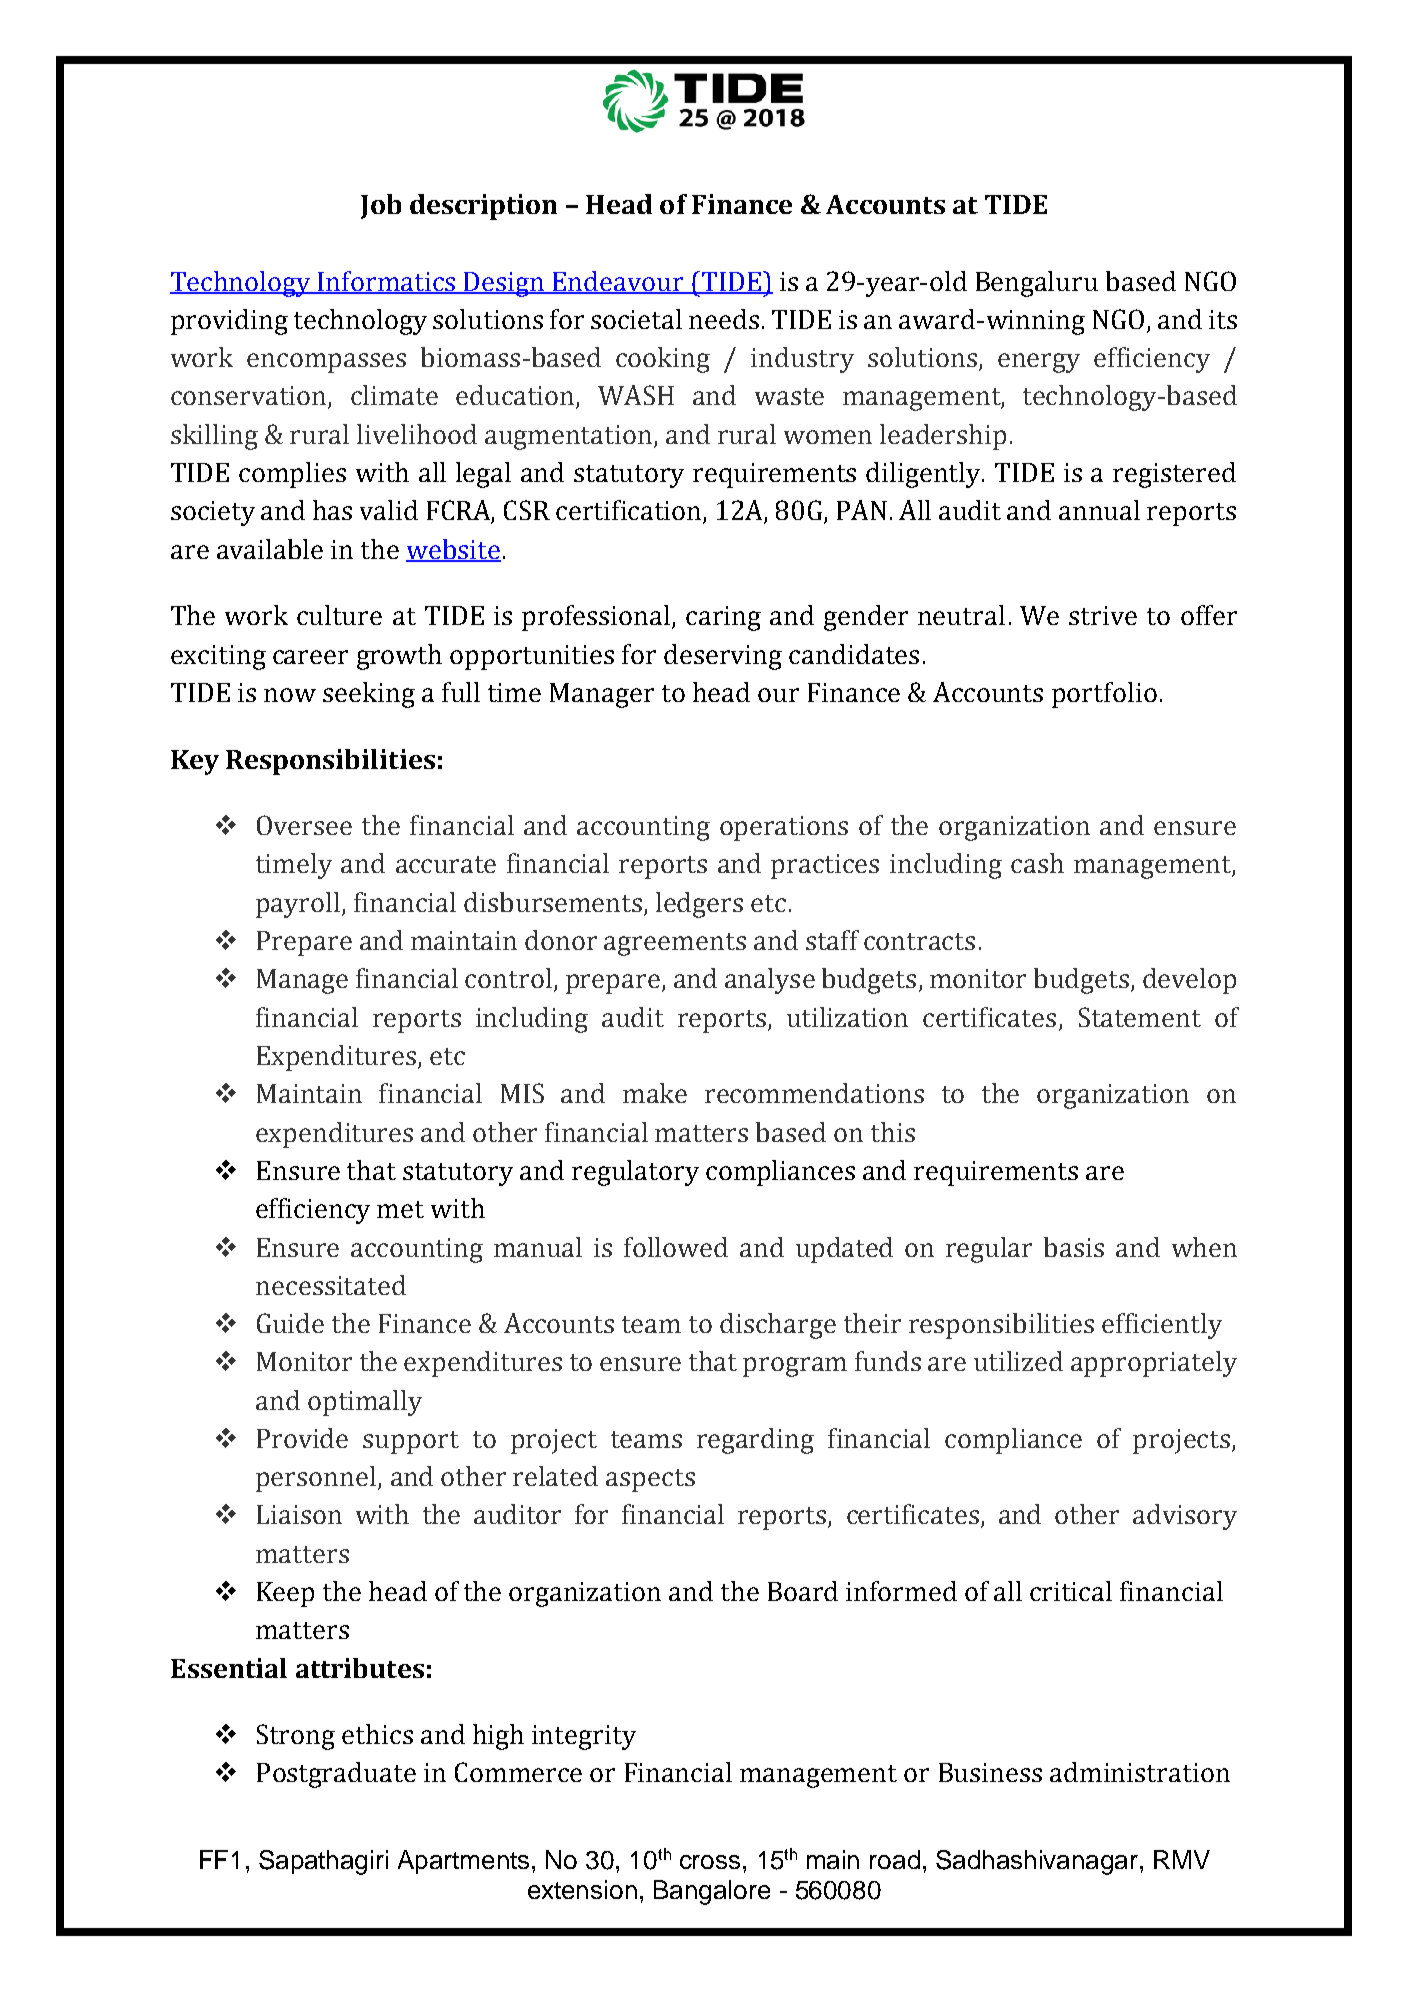 Image resolution: width=1408 pixels, height=1992 pixels. What do you see at coordinates (1140, 1017) in the image?
I see `Statement` at bounding box center [1140, 1017].
